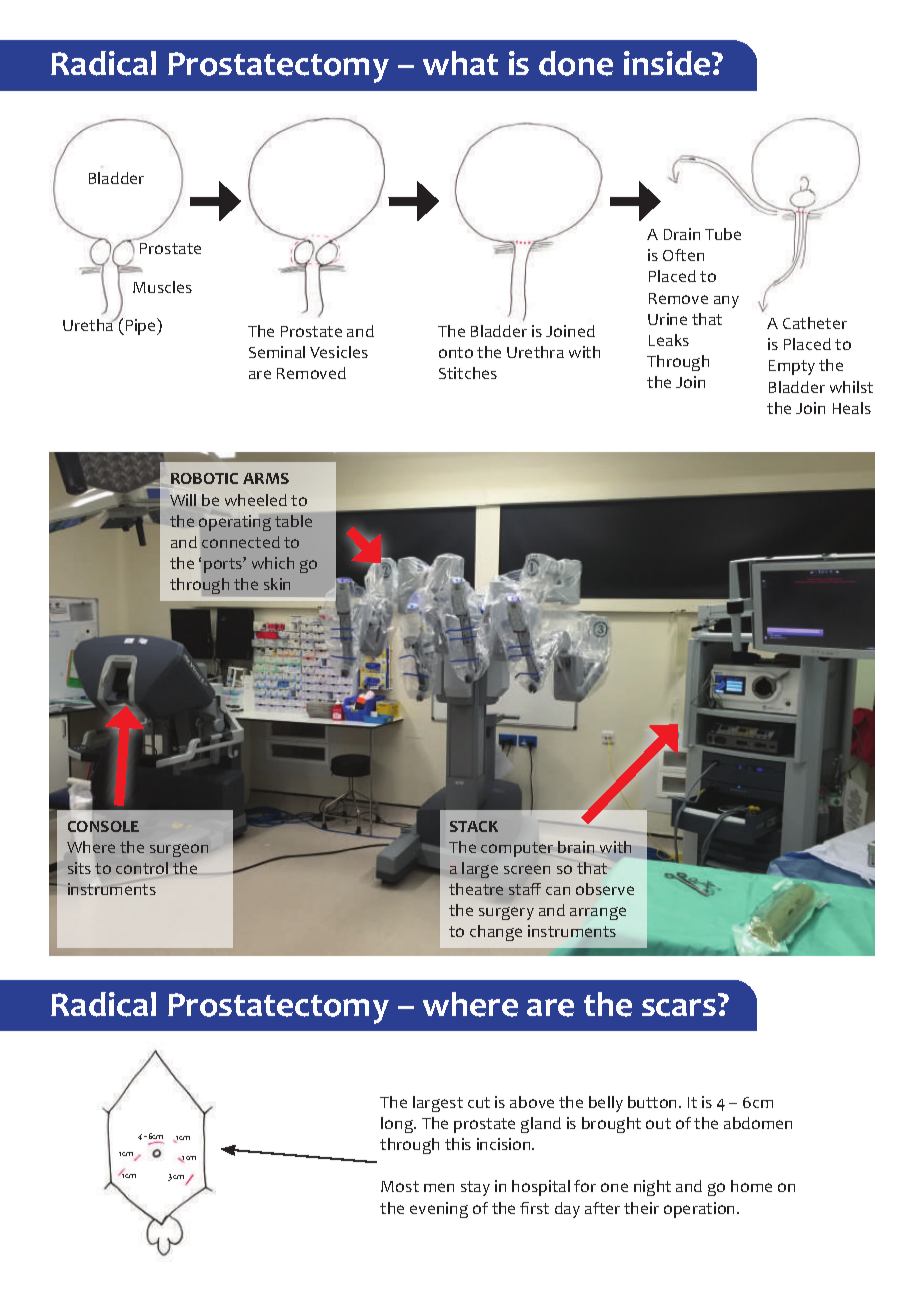  Describe the element at coordinates (162, 287) in the screenshot. I see `Muscles` at that location.
